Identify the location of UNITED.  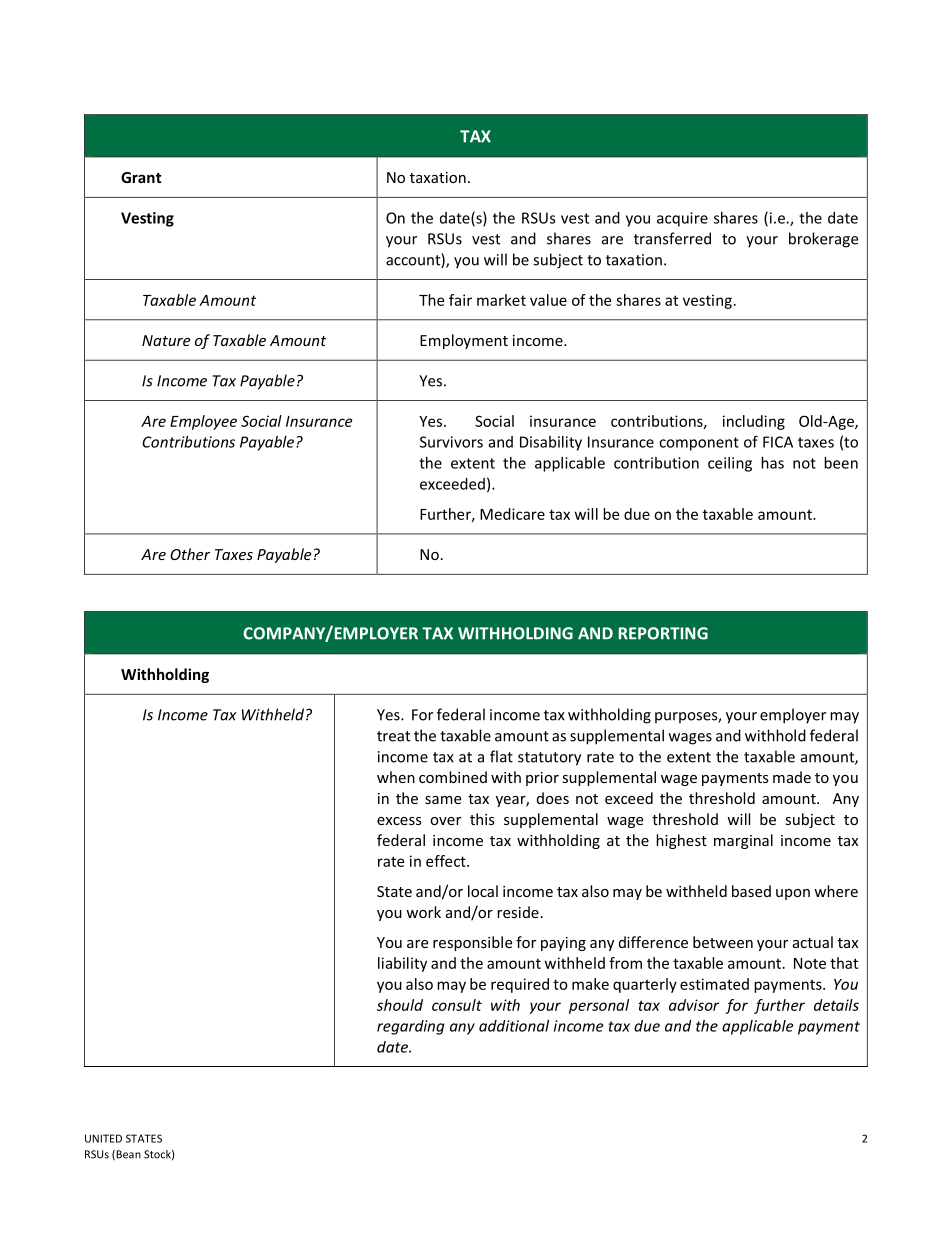
(103, 1138).
